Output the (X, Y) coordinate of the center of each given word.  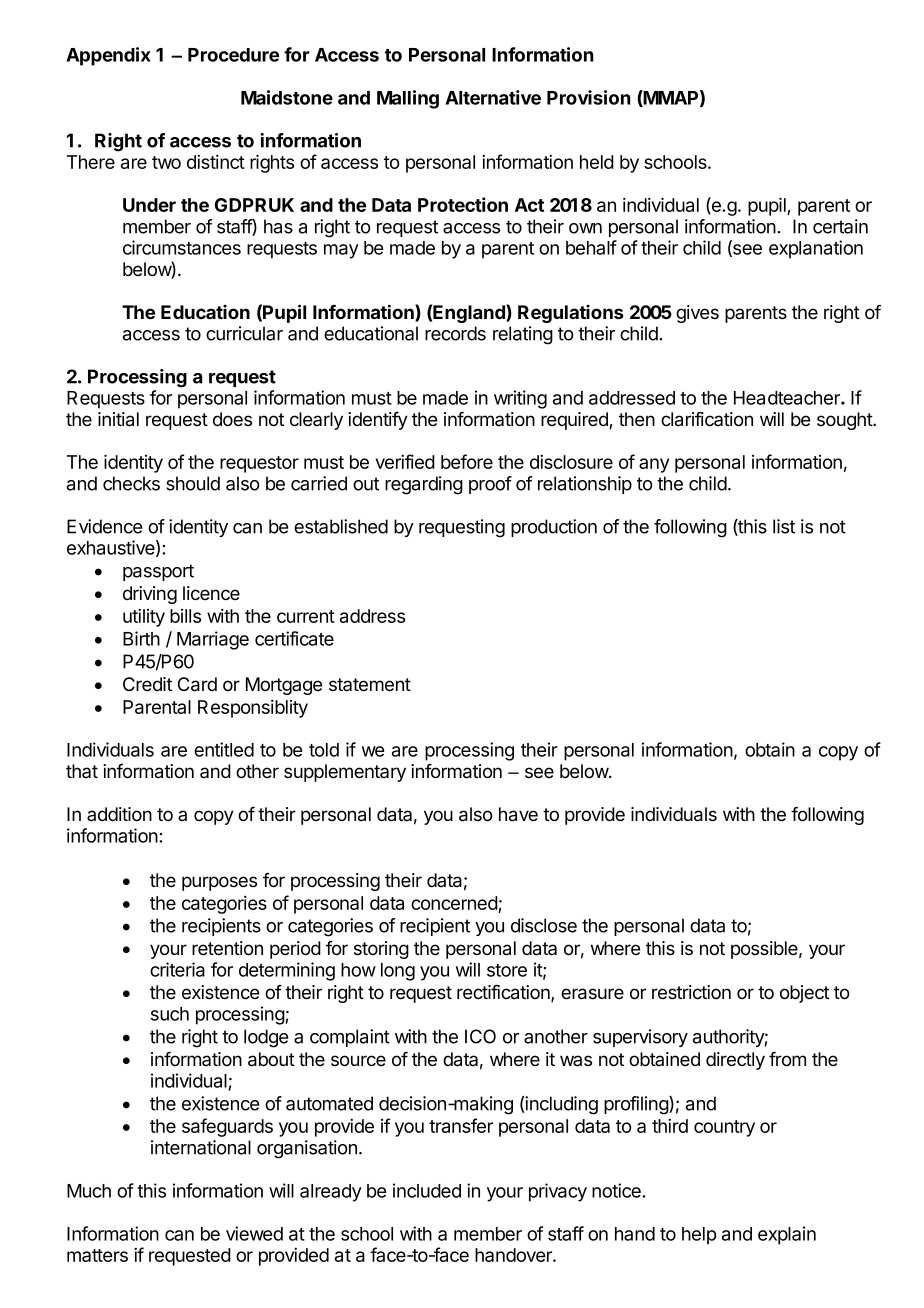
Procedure (233, 55)
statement (370, 685)
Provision (588, 97)
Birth (141, 638)
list (784, 526)
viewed (254, 1233)
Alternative (493, 97)
